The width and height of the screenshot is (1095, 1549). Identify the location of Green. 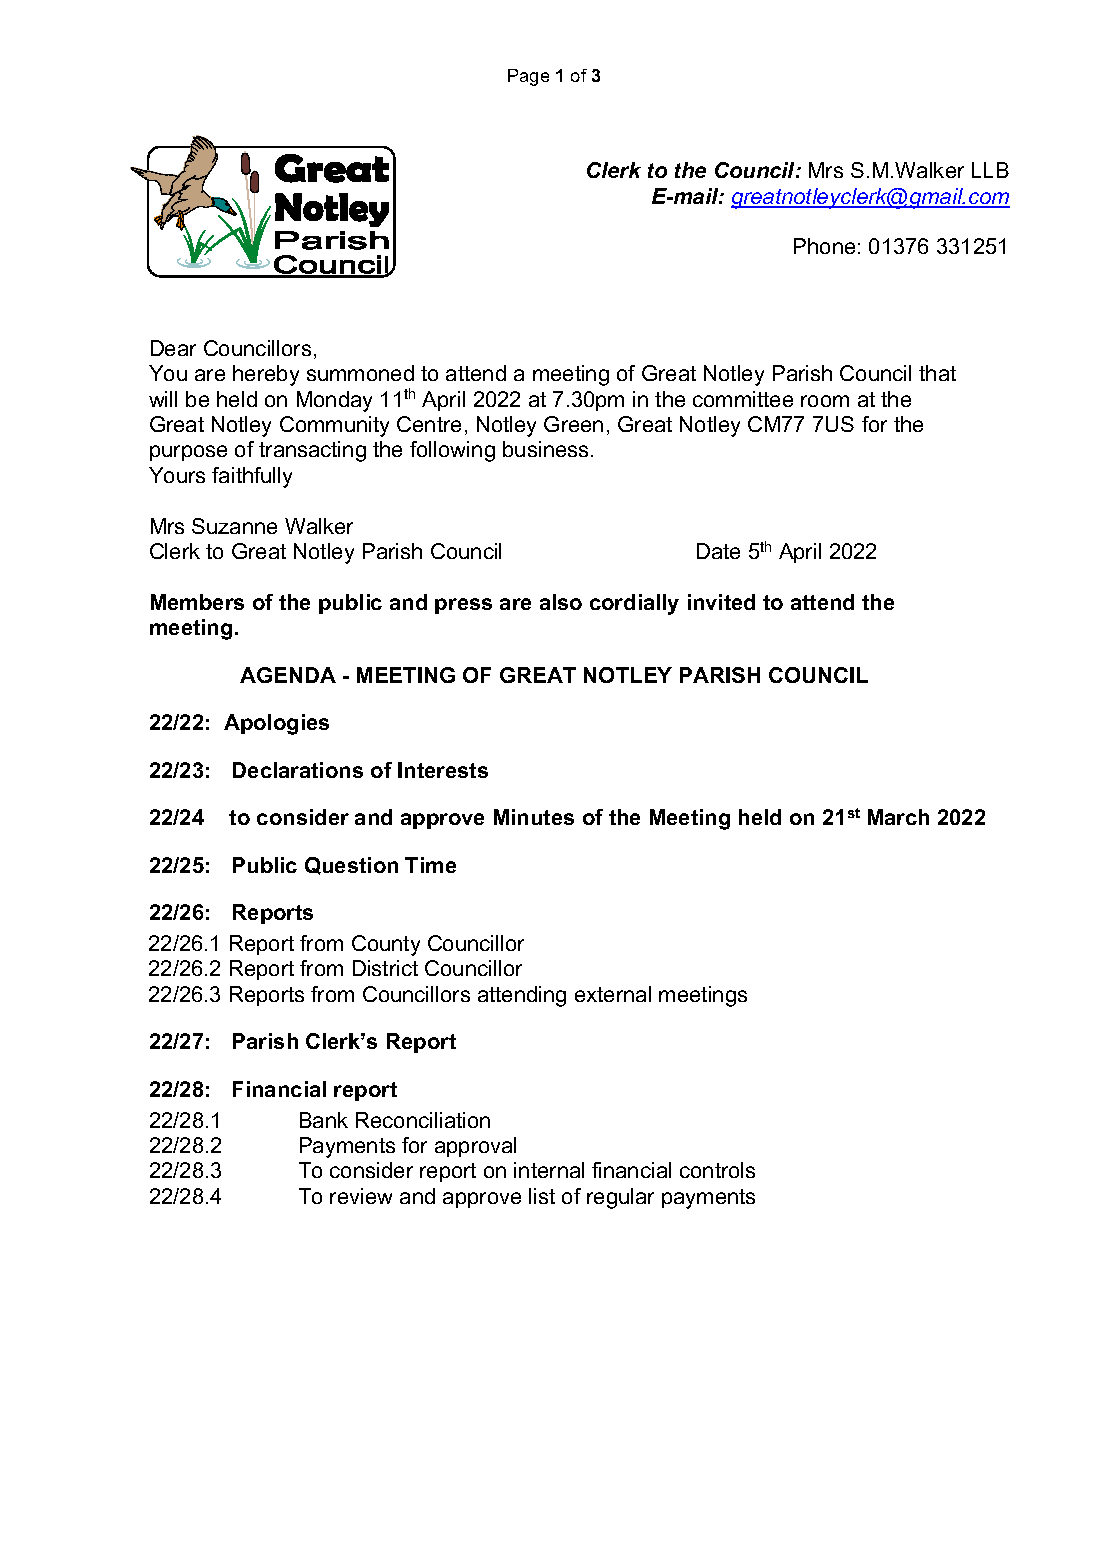
(573, 424).
